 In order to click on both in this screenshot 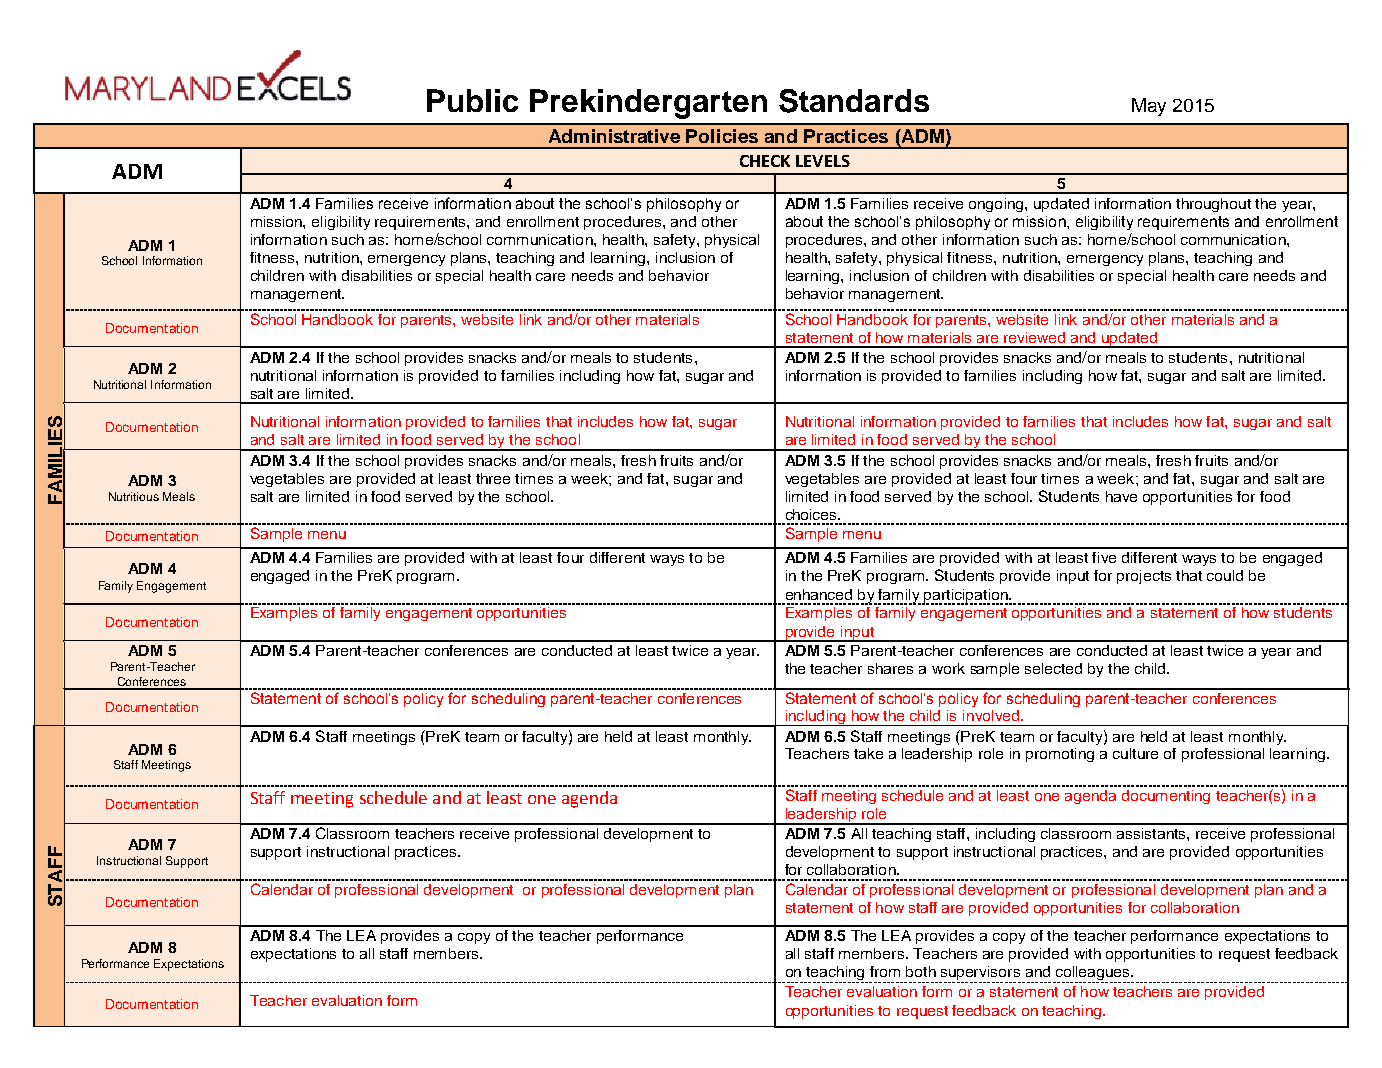, I will do `click(921, 971)`.
